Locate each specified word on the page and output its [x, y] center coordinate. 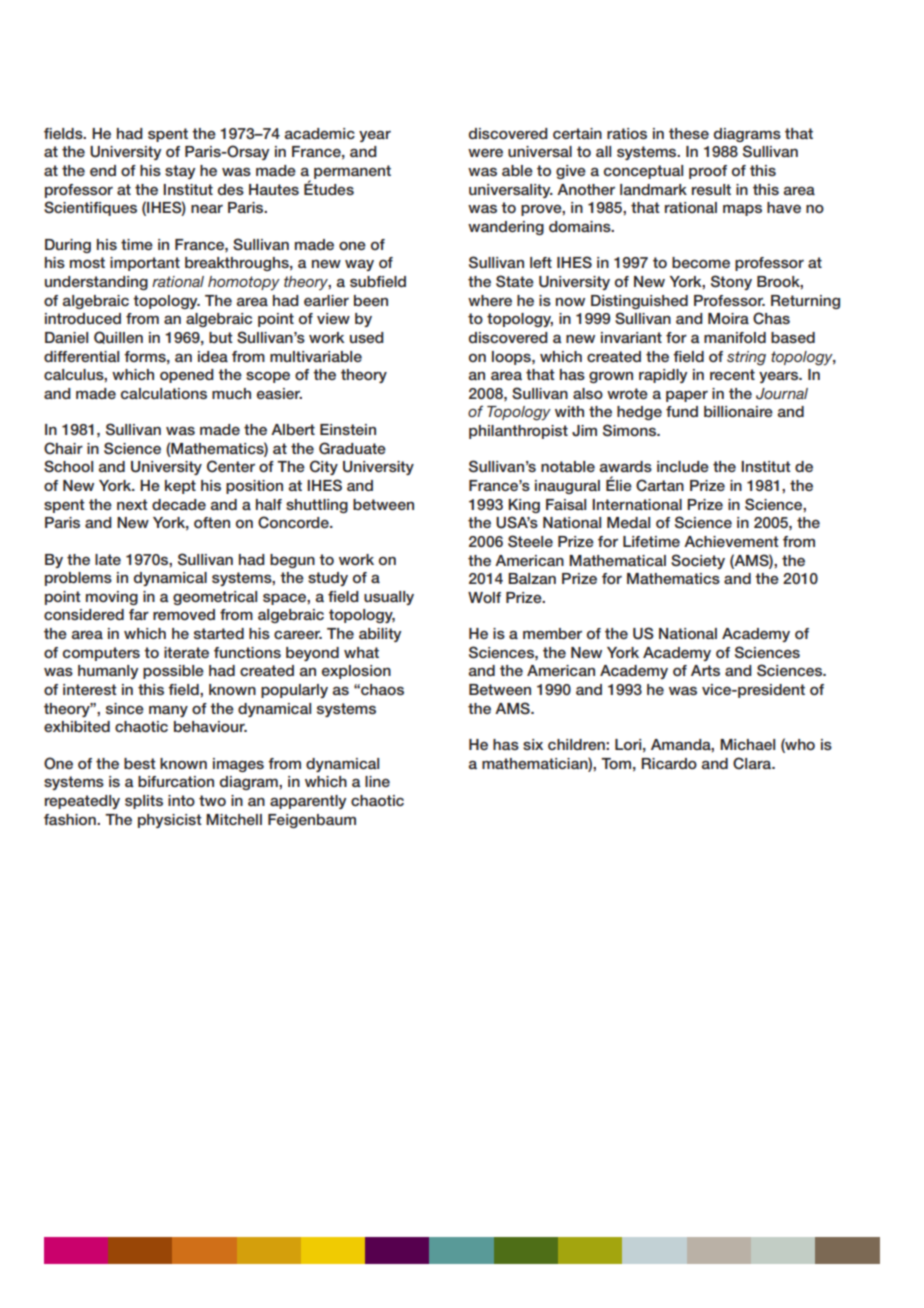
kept [180, 487]
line [377, 781]
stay [180, 172]
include [683, 466]
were [485, 152]
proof [708, 172]
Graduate [352, 448]
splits [144, 802]
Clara [753, 763]
